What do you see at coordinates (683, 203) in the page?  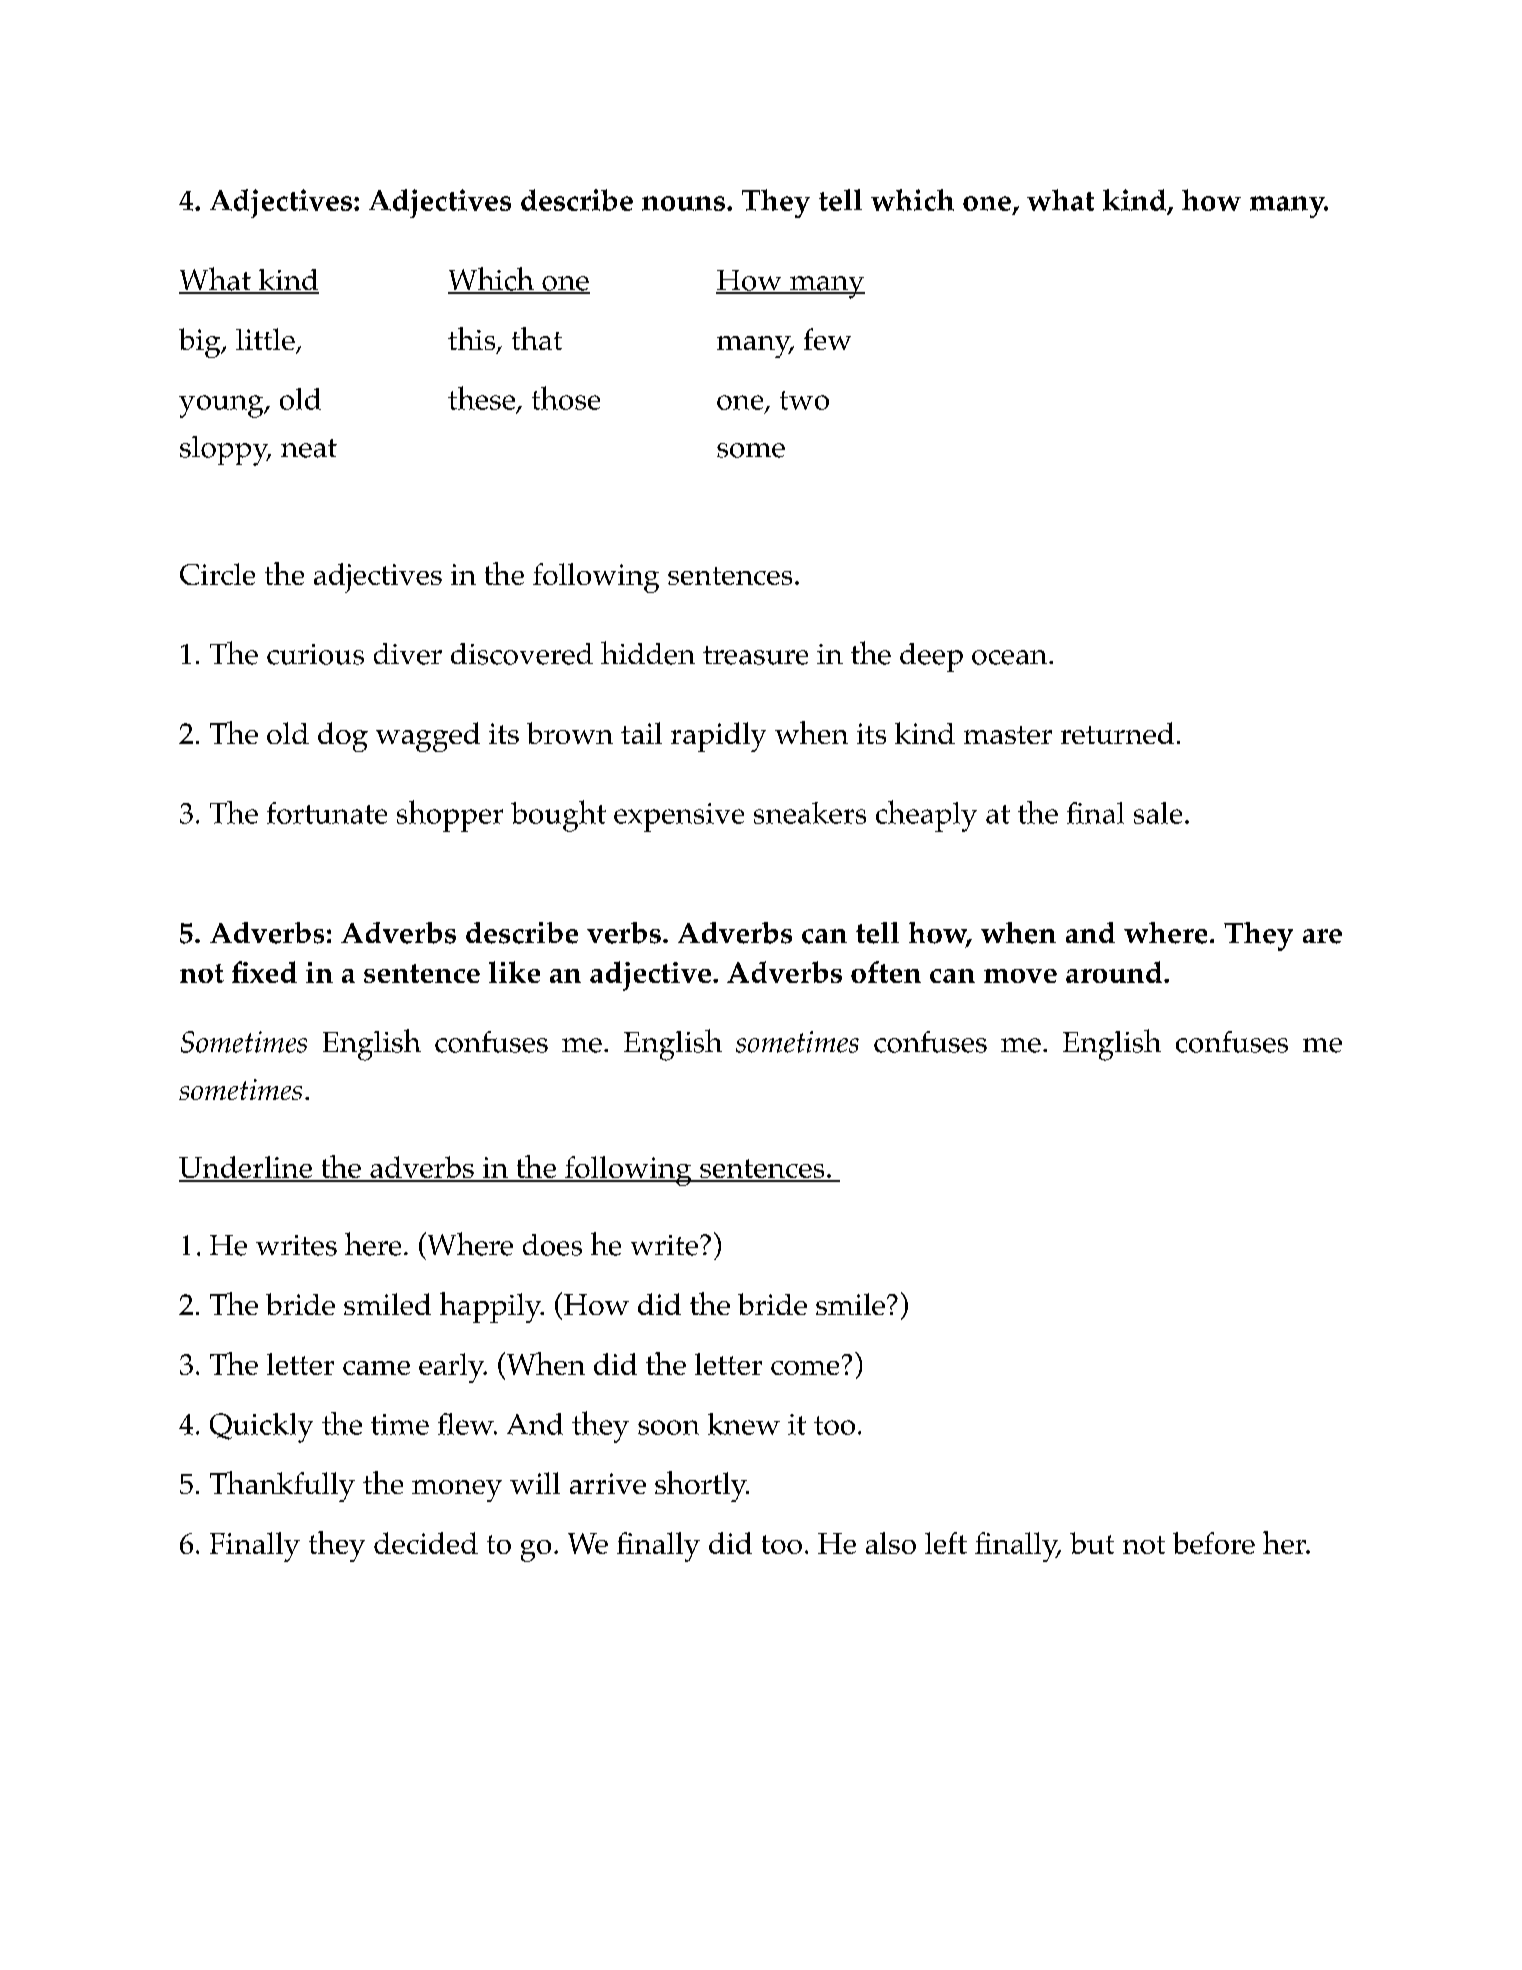 I see `nouns` at bounding box center [683, 203].
